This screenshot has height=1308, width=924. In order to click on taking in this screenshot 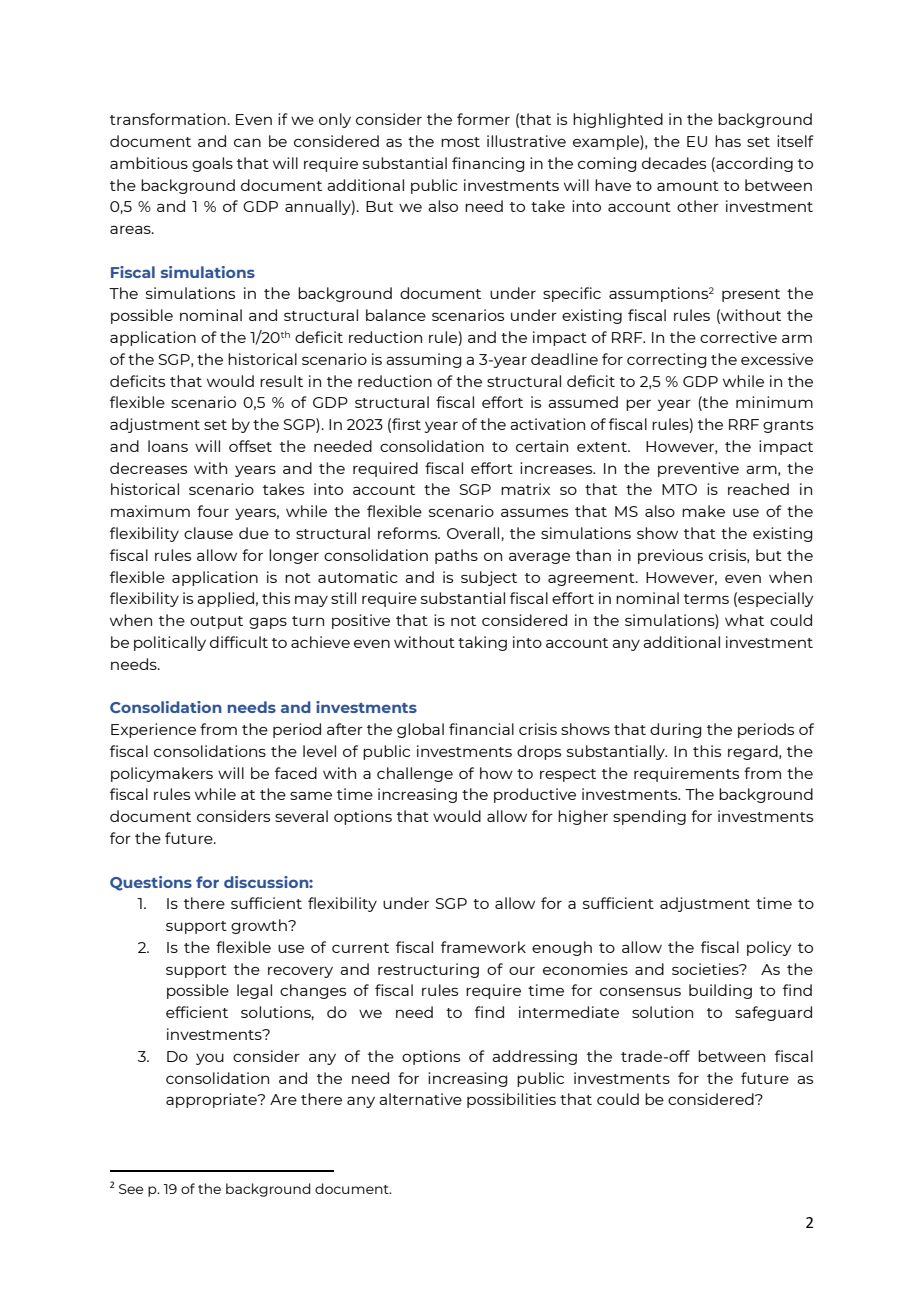, I will do `click(482, 643)`.
